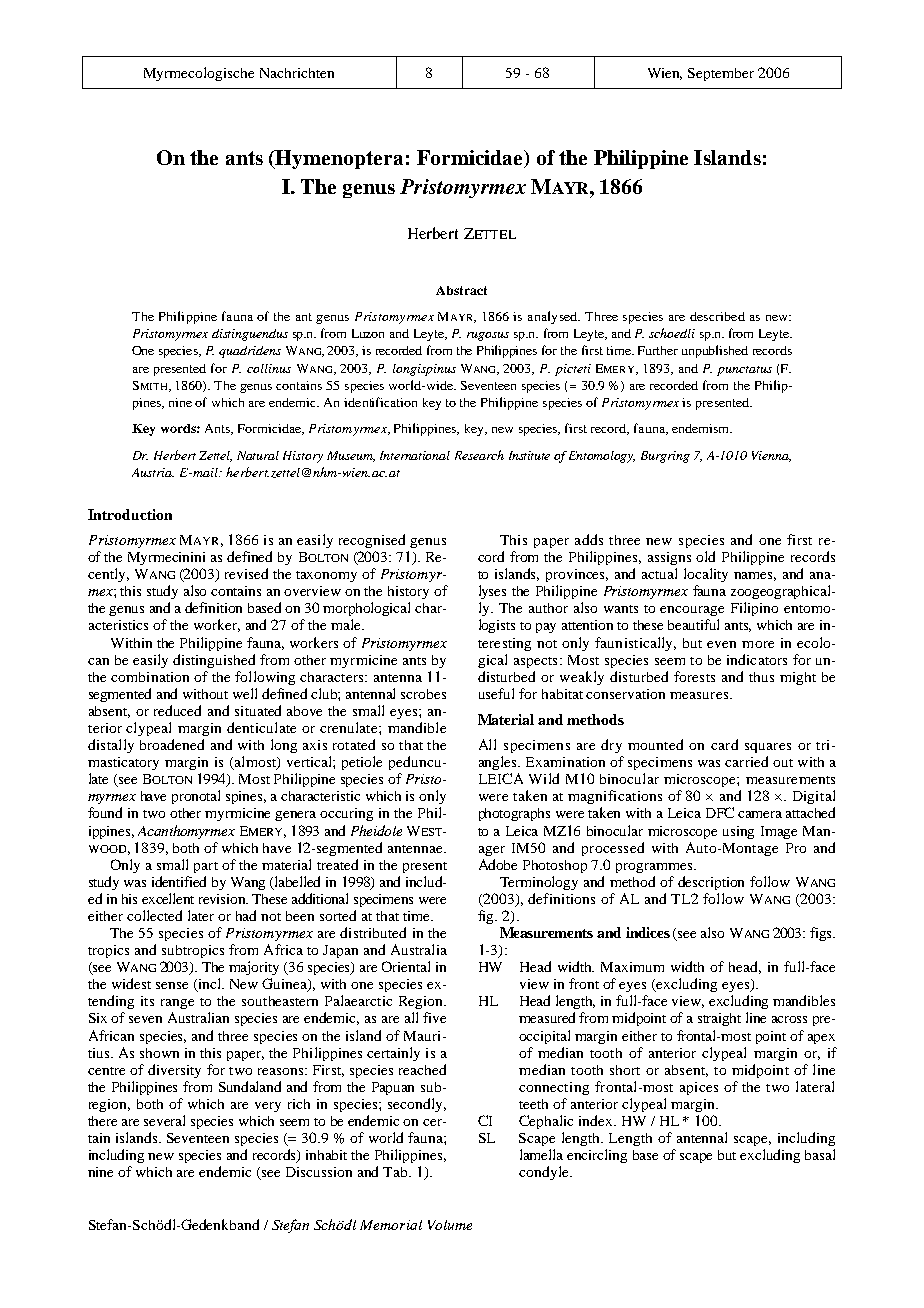 Image resolution: width=924 pixels, height=1308 pixels. What do you see at coordinates (758, 644) in the image?
I see `more` at bounding box center [758, 644].
